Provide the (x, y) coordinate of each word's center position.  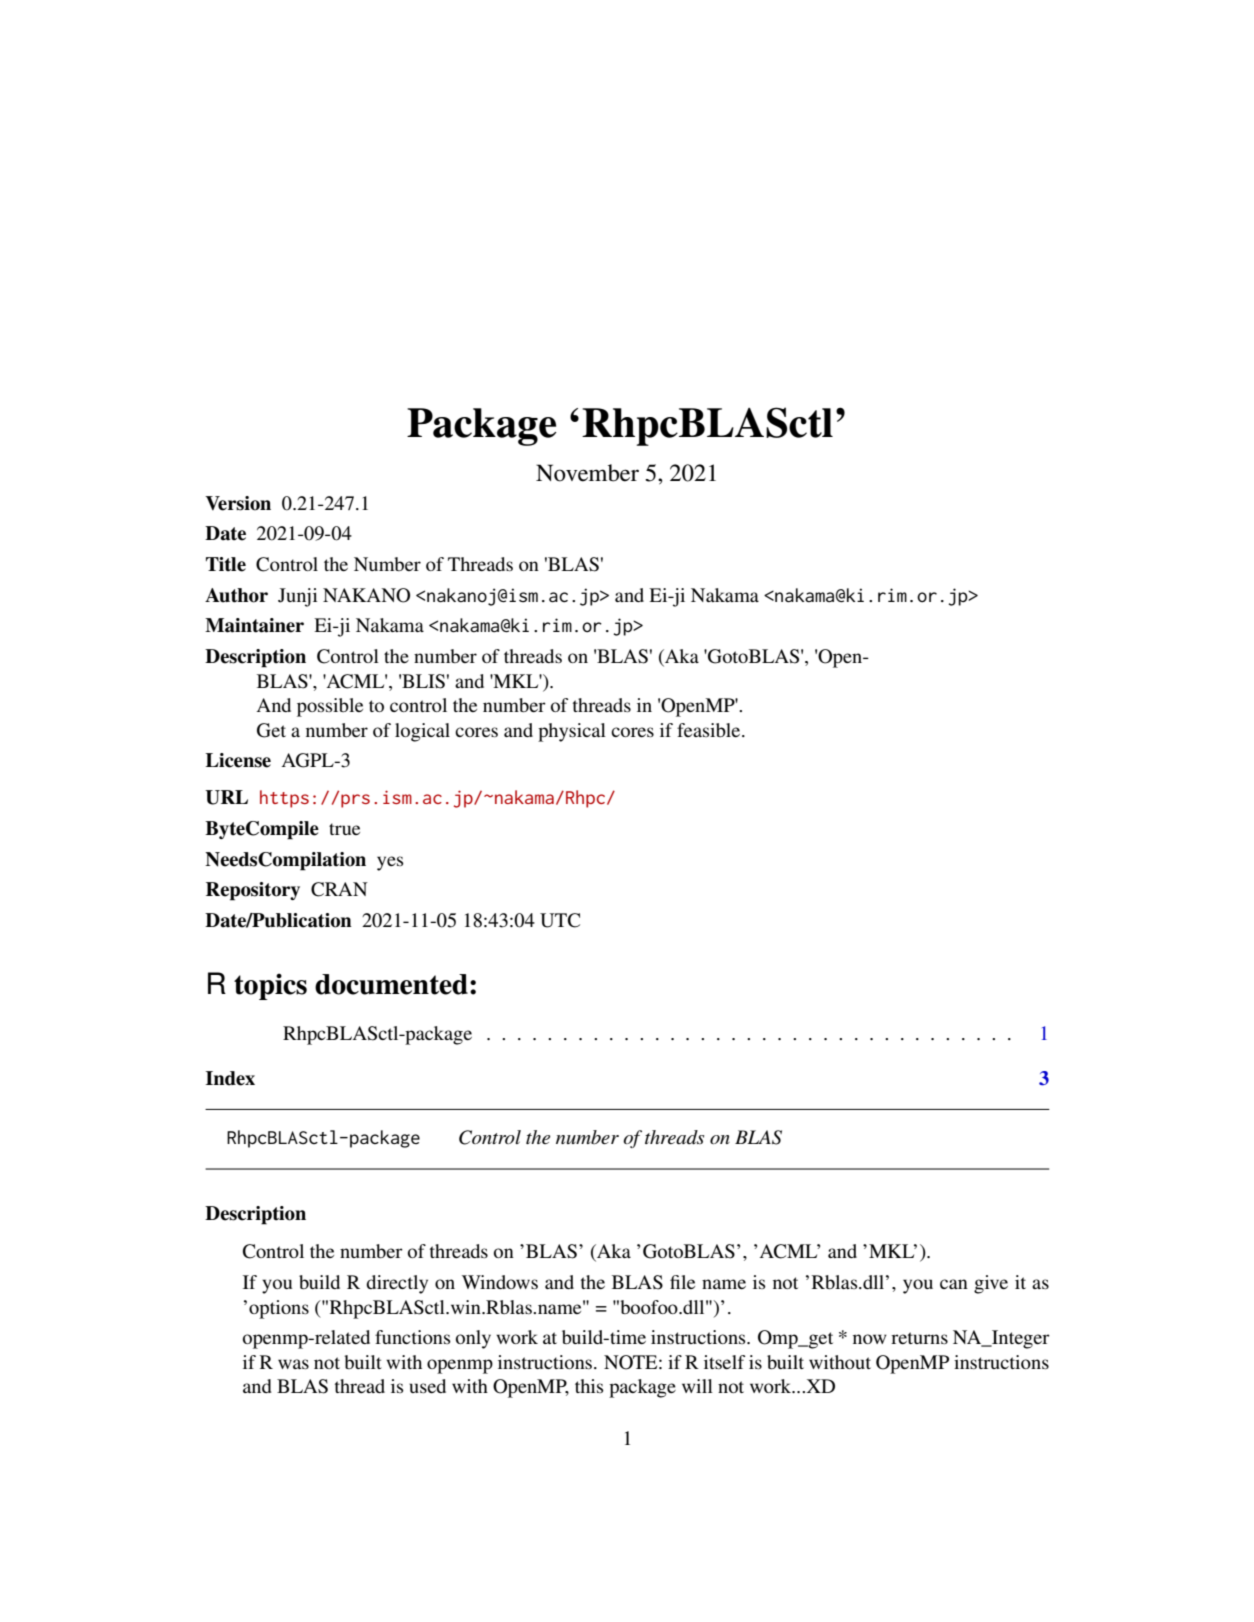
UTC (560, 920)
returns (919, 1338)
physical (572, 732)
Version (238, 503)
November (587, 473)
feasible (710, 730)
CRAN (339, 889)
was (293, 1364)
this (589, 1386)
